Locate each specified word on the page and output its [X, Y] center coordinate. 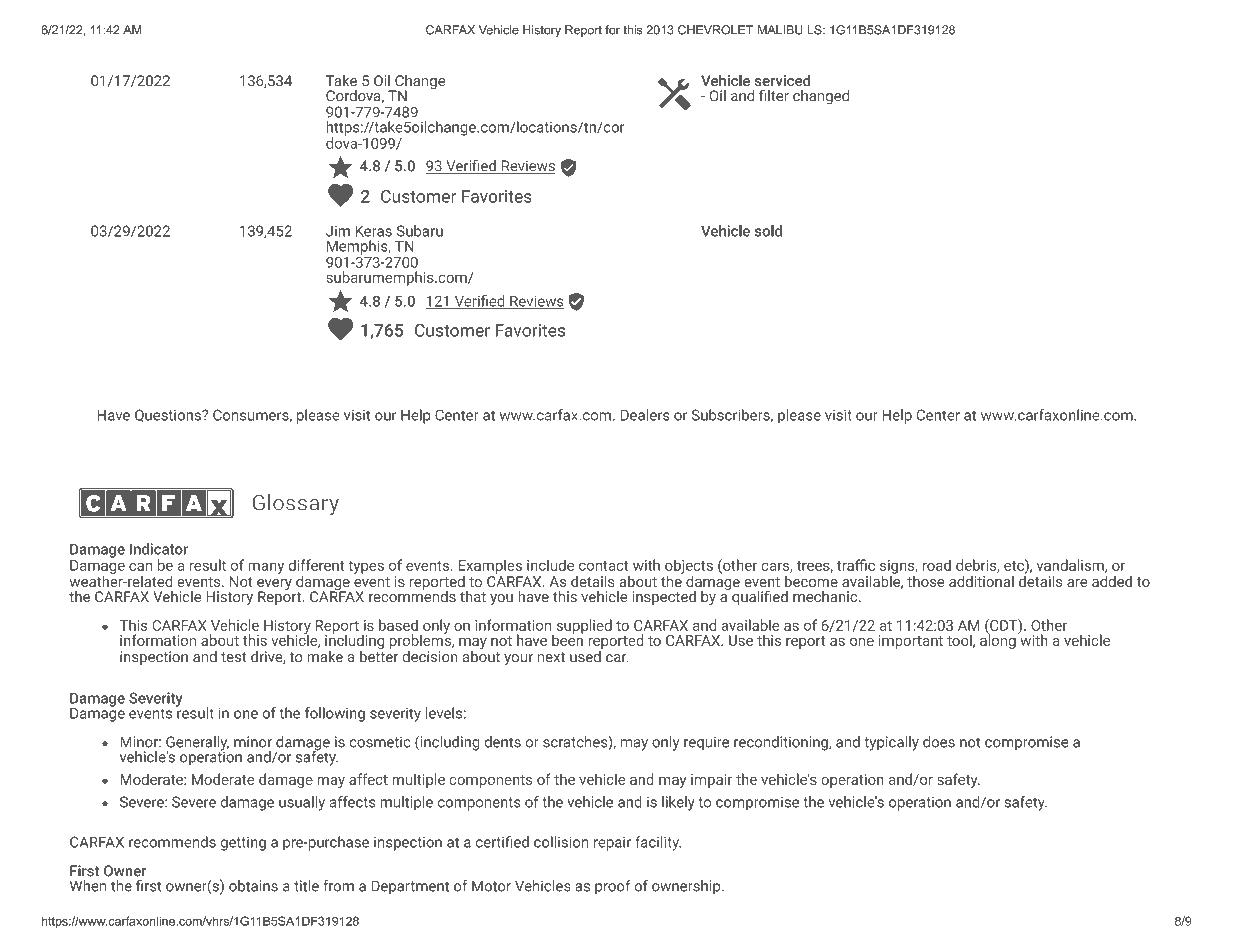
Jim [338, 231]
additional [981, 581]
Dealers [645, 415]
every [274, 586]
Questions [169, 415]
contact [604, 566]
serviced [783, 80]
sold [768, 231]
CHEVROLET [715, 30]
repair [612, 843]
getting [243, 843]
